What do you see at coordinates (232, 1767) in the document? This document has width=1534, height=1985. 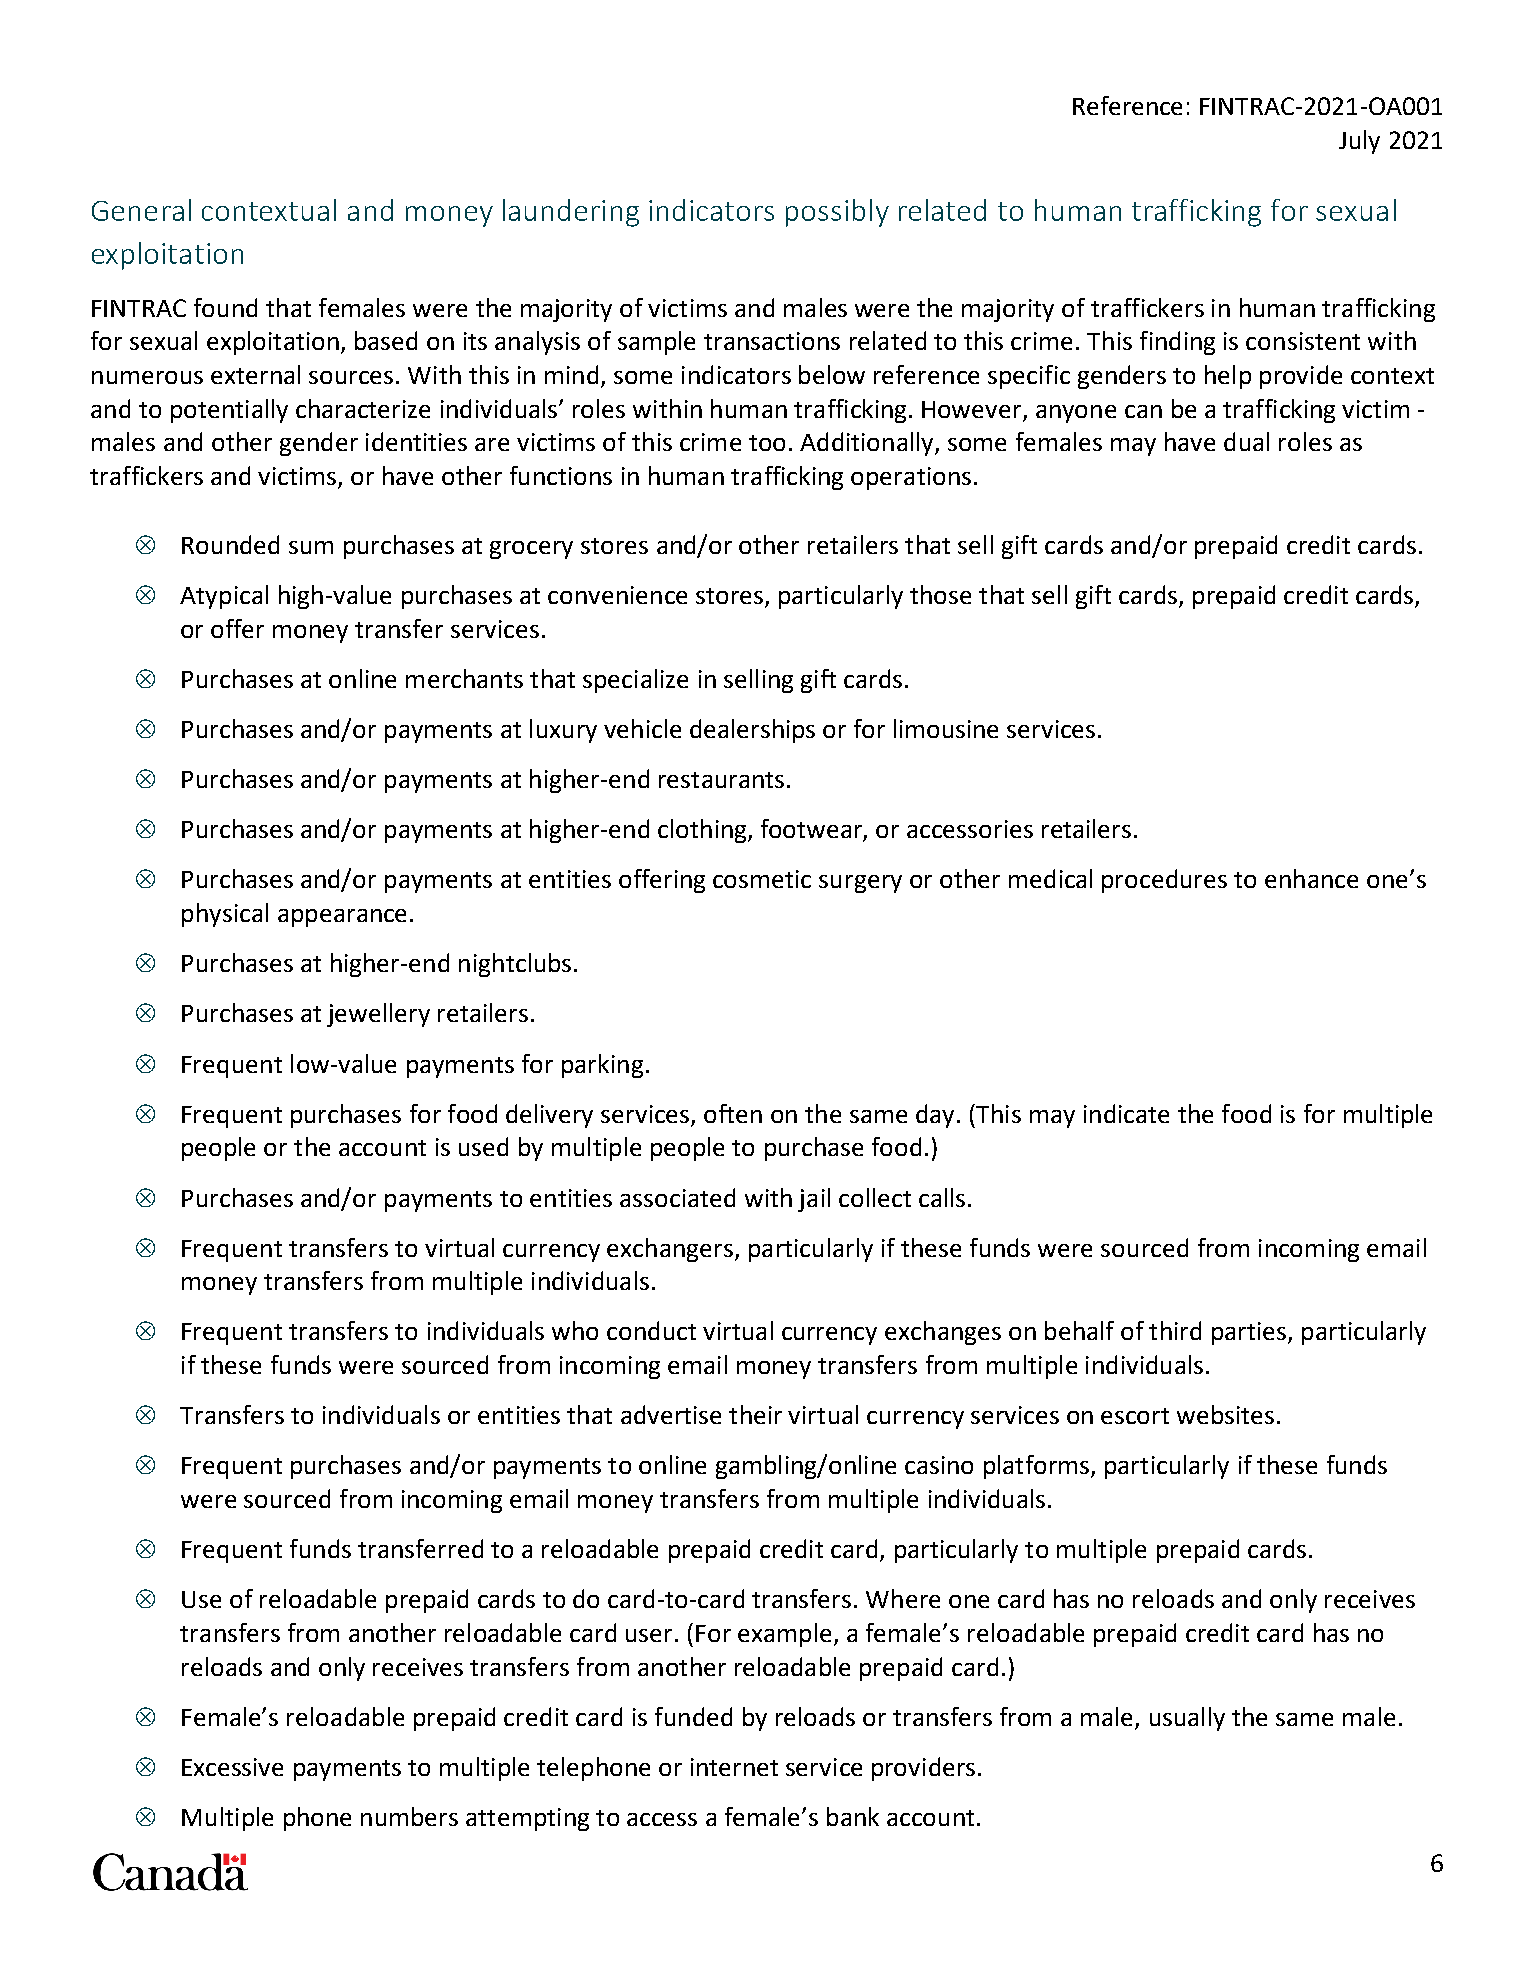 I see `Excessive` at bounding box center [232, 1767].
